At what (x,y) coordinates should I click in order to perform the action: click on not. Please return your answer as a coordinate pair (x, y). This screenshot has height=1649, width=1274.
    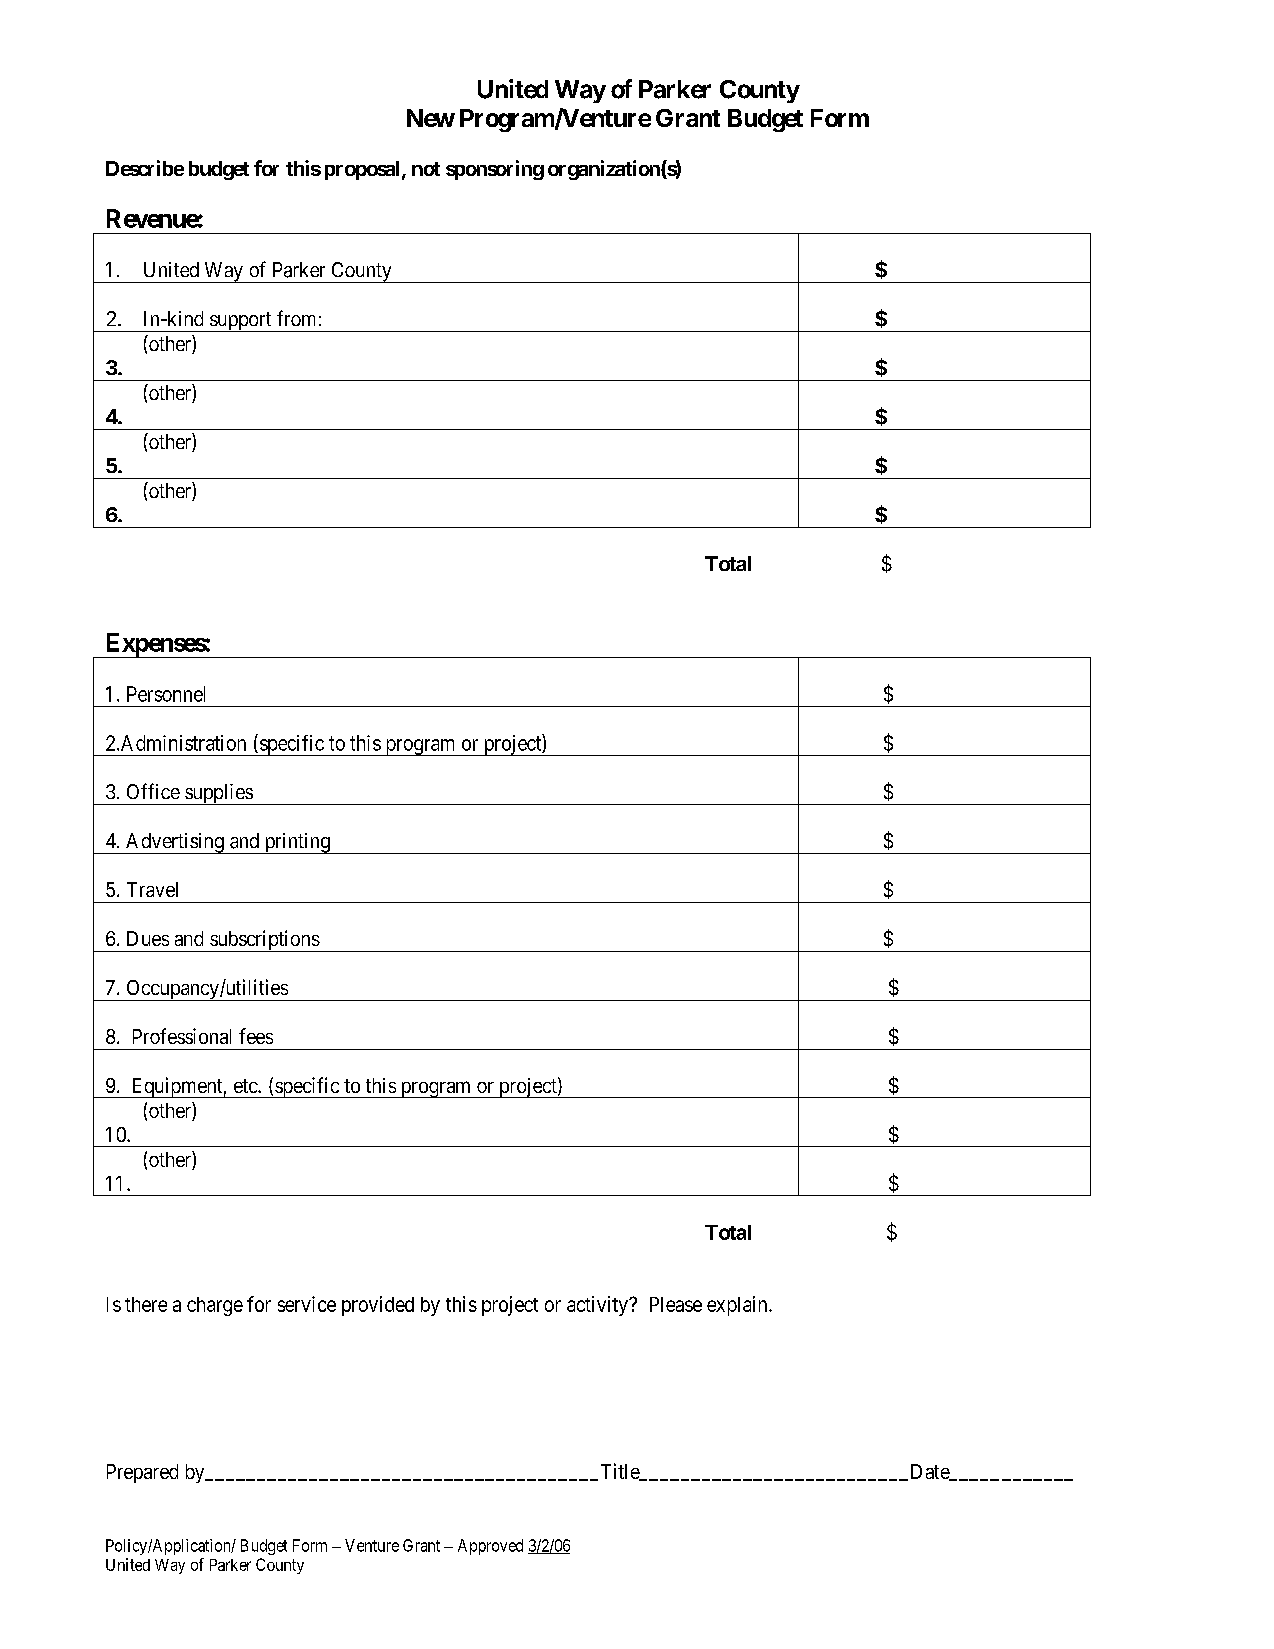
    Looking at the image, I should click on (426, 169).
